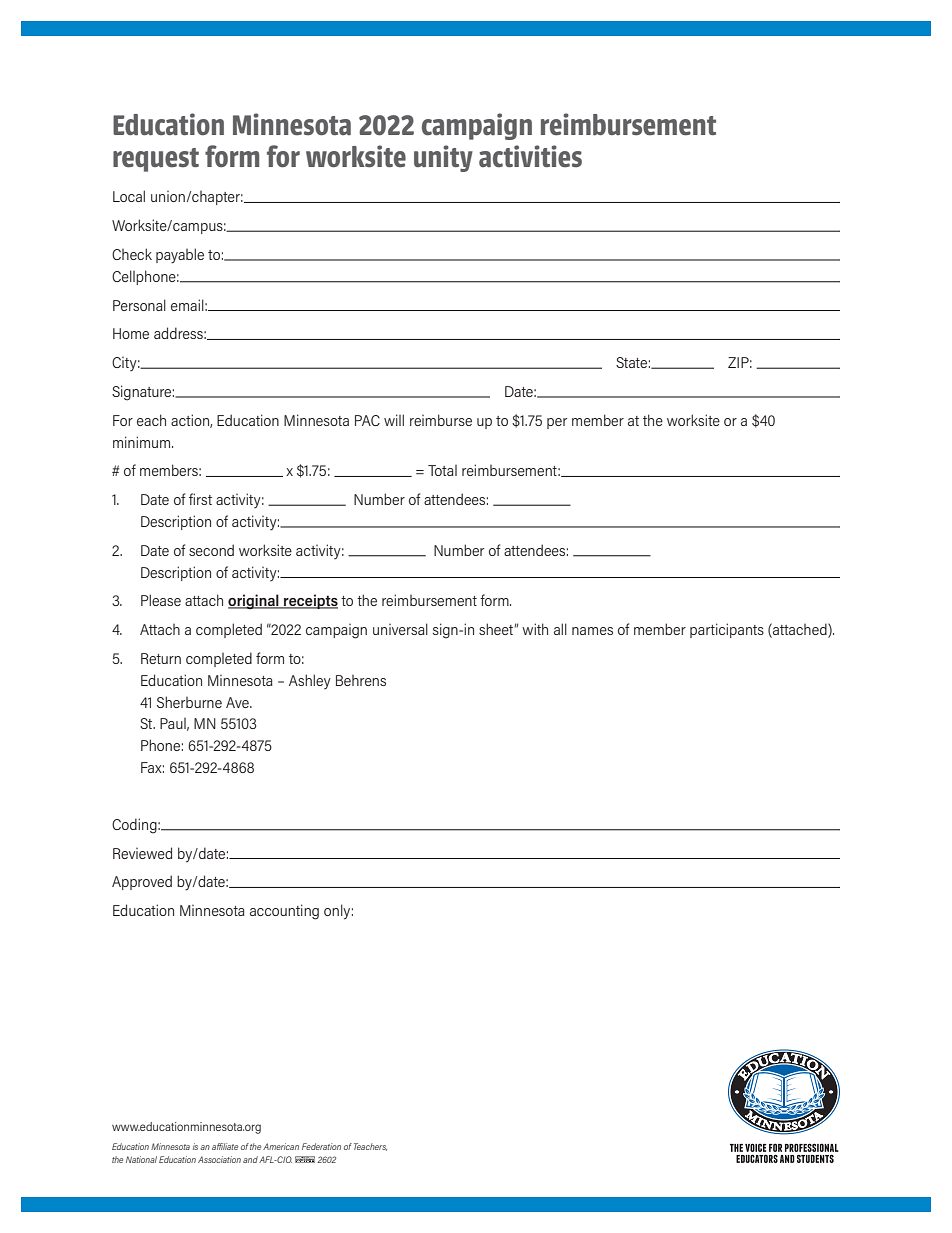 This image has height=1233, width=952. What do you see at coordinates (443, 158) in the image?
I see `unity` at bounding box center [443, 158].
